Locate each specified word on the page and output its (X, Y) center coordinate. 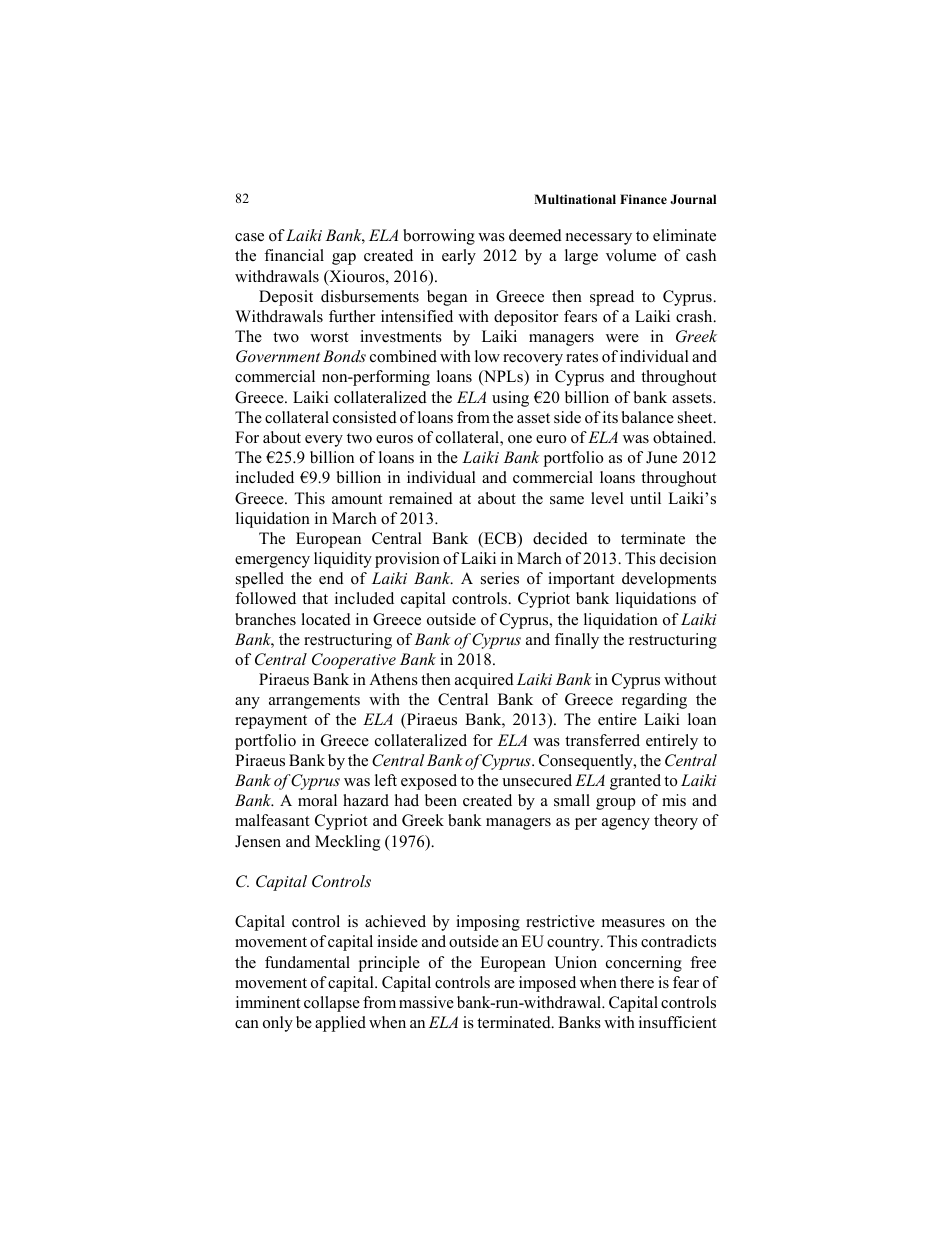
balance (648, 417)
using (510, 399)
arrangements (314, 702)
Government (278, 356)
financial (294, 255)
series (500, 578)
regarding (654, 701)
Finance (643, 199)
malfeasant (272, 820)
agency (626, 824)
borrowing (439, 237)
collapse (332, 1004)
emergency (272, 562)
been (441, 800)
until (645, 498)
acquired (484, 681)
